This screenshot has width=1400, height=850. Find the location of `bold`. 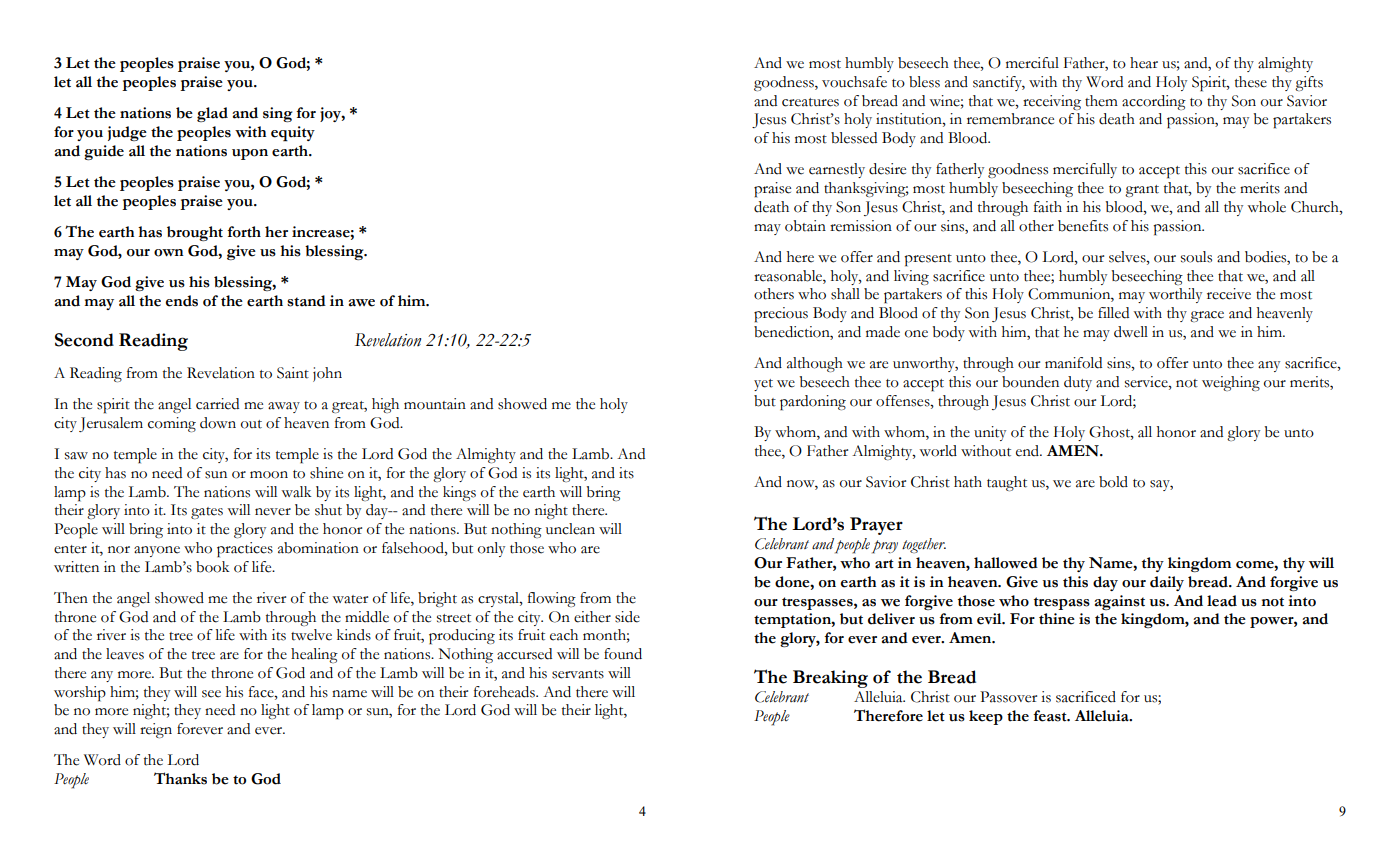

bold is located at coordinates (1113, 482).
